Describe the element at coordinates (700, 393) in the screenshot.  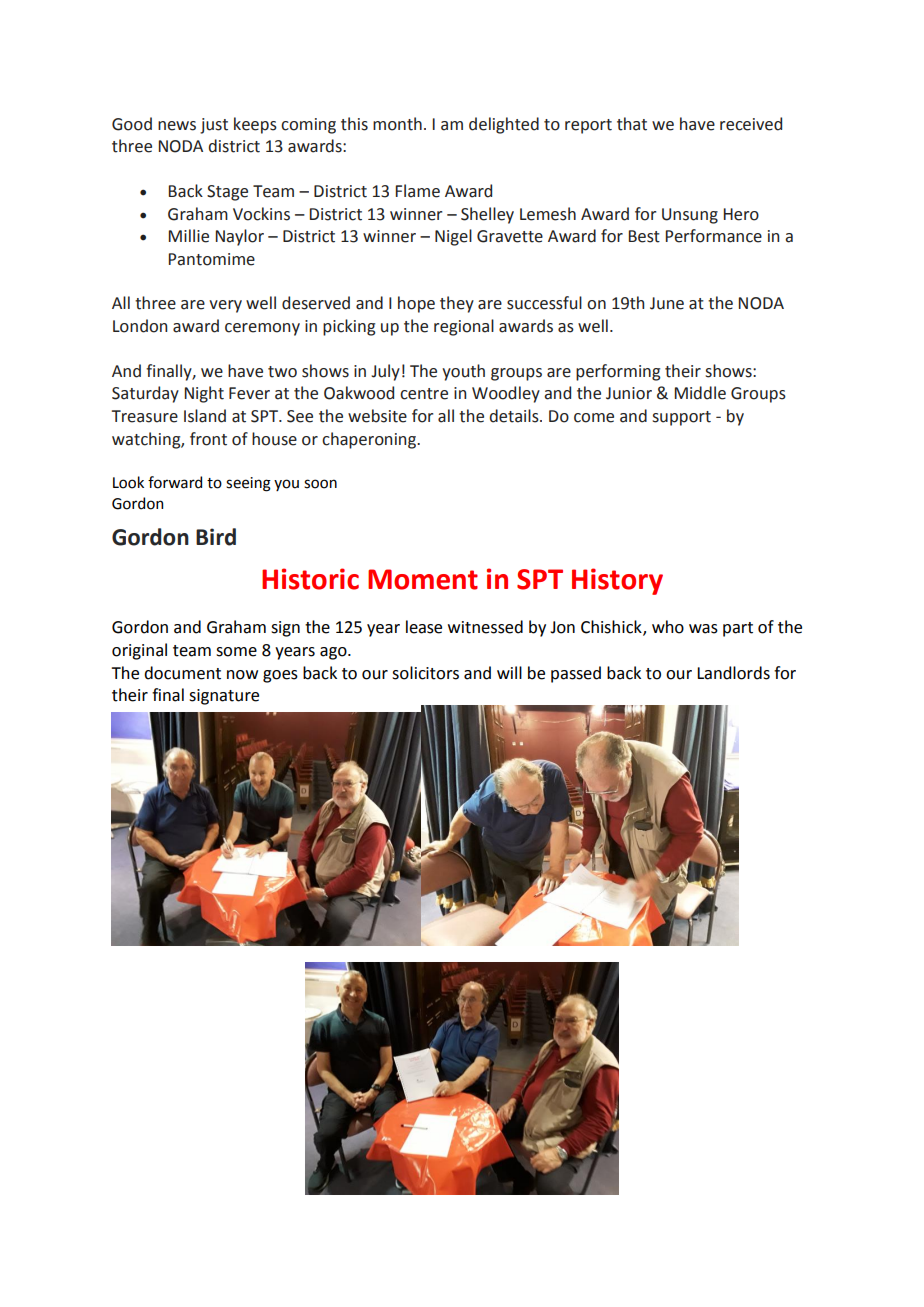
I see `Middle` at that location.
